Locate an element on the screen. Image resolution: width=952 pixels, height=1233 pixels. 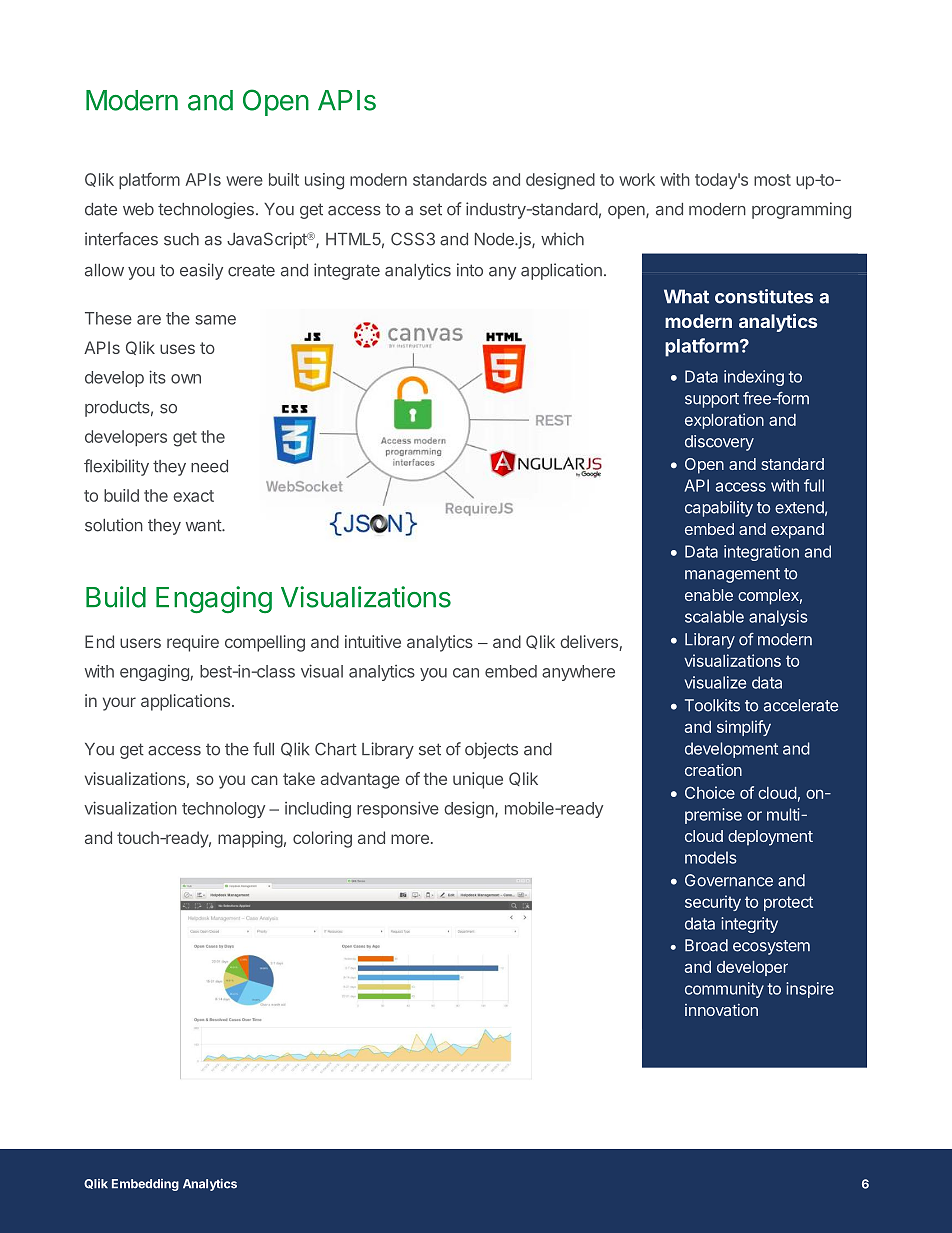
uses is located at coordinates (177, 349).
